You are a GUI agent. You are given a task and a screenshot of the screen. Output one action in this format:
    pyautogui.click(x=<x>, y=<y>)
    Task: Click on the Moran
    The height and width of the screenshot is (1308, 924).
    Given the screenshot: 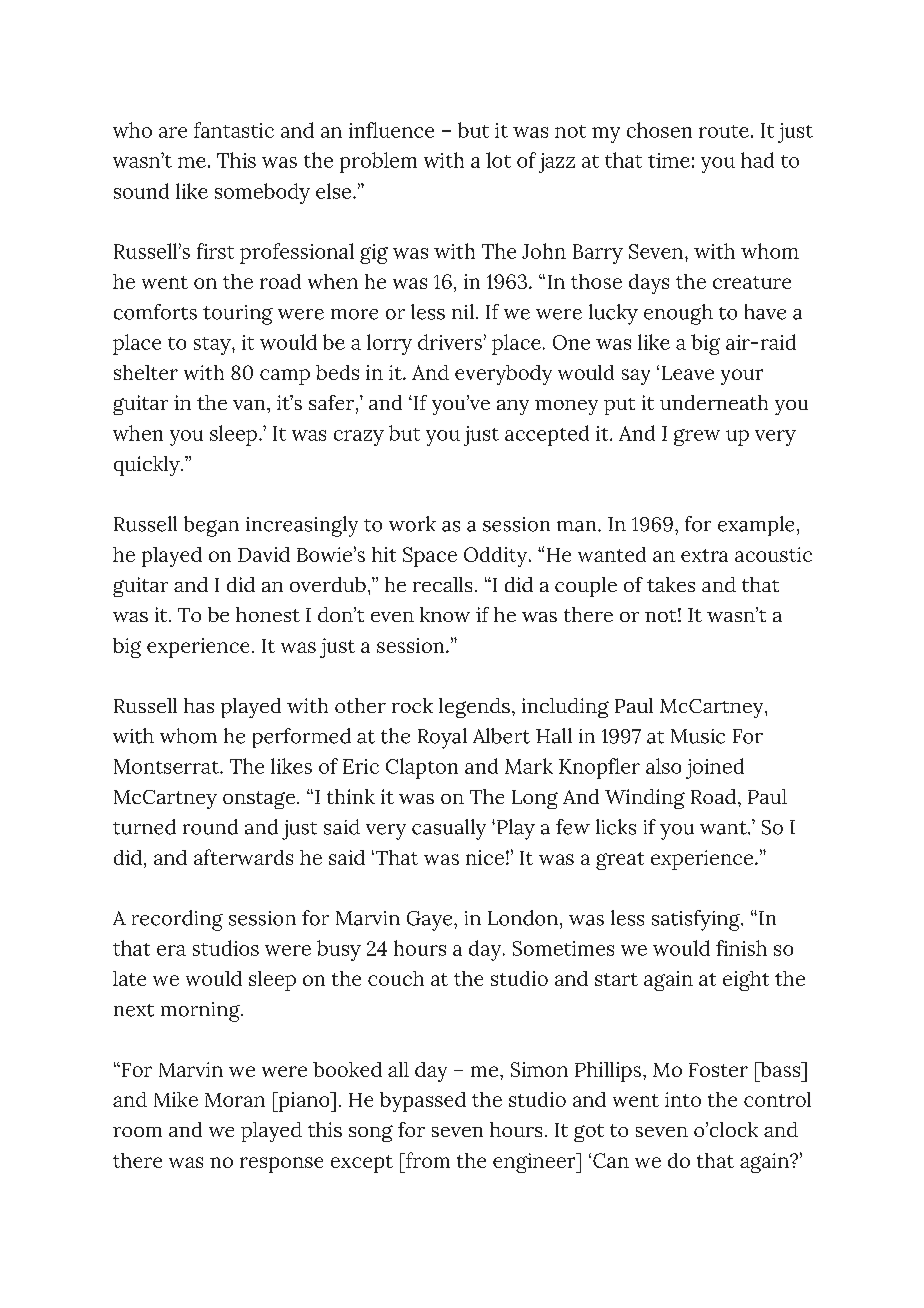 What is the action you would take?
    pyautogui.click(x=235, y=1100)
